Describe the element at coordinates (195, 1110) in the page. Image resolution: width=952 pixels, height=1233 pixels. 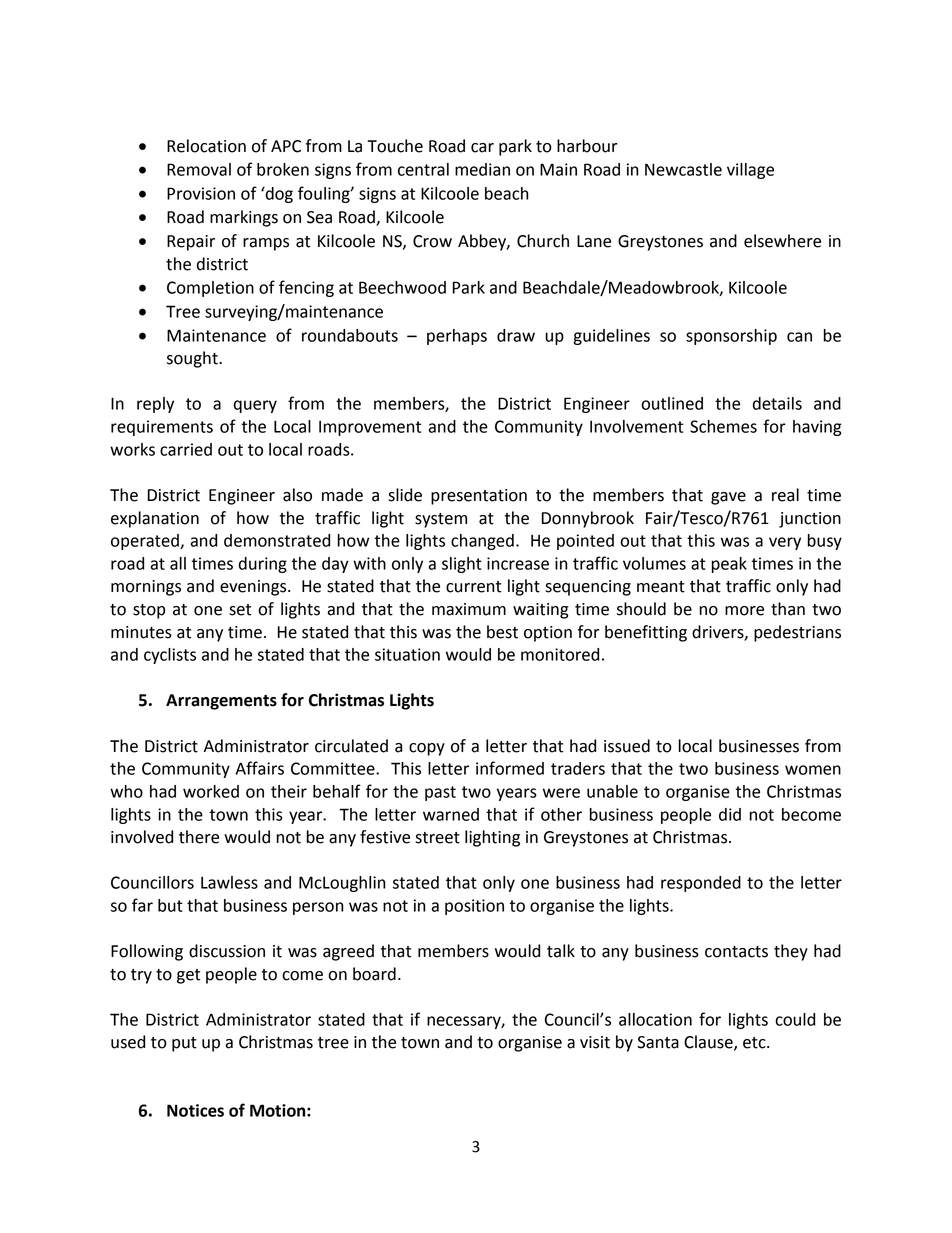
I see `Notices` at that location.
